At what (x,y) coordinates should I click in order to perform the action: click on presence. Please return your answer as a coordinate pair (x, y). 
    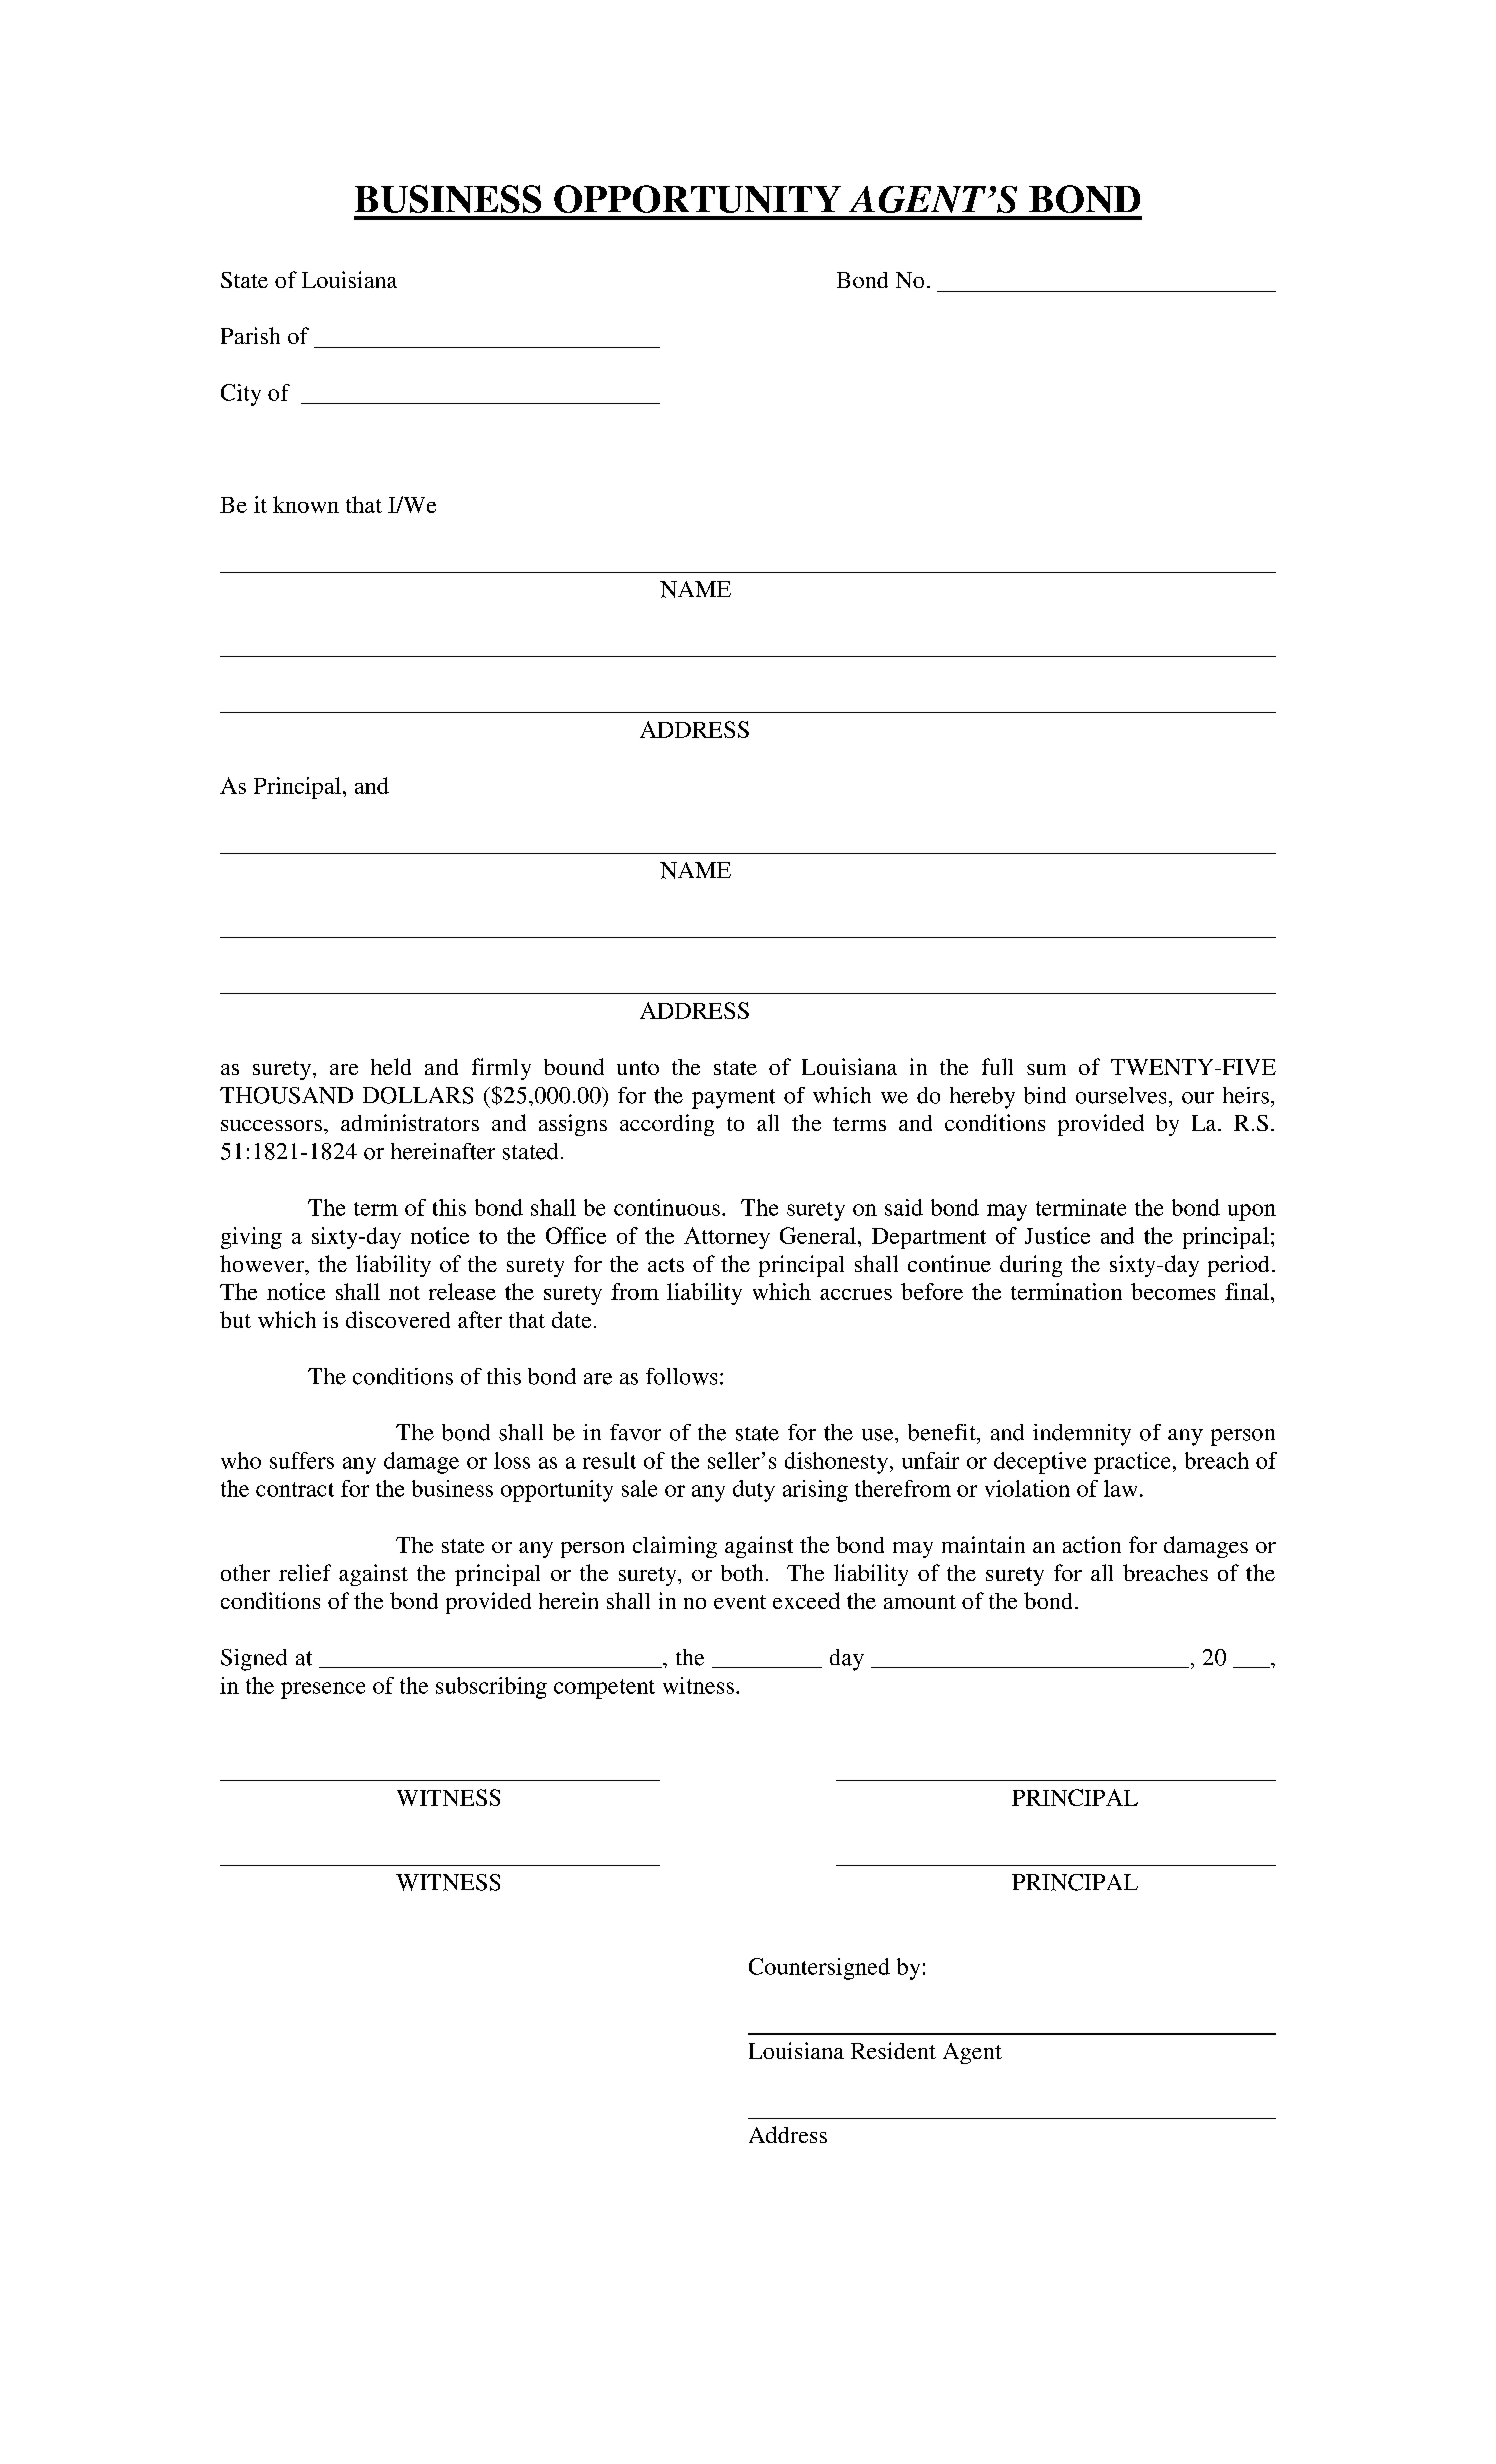
    Looking at the image, I should click on (323, 1690).
